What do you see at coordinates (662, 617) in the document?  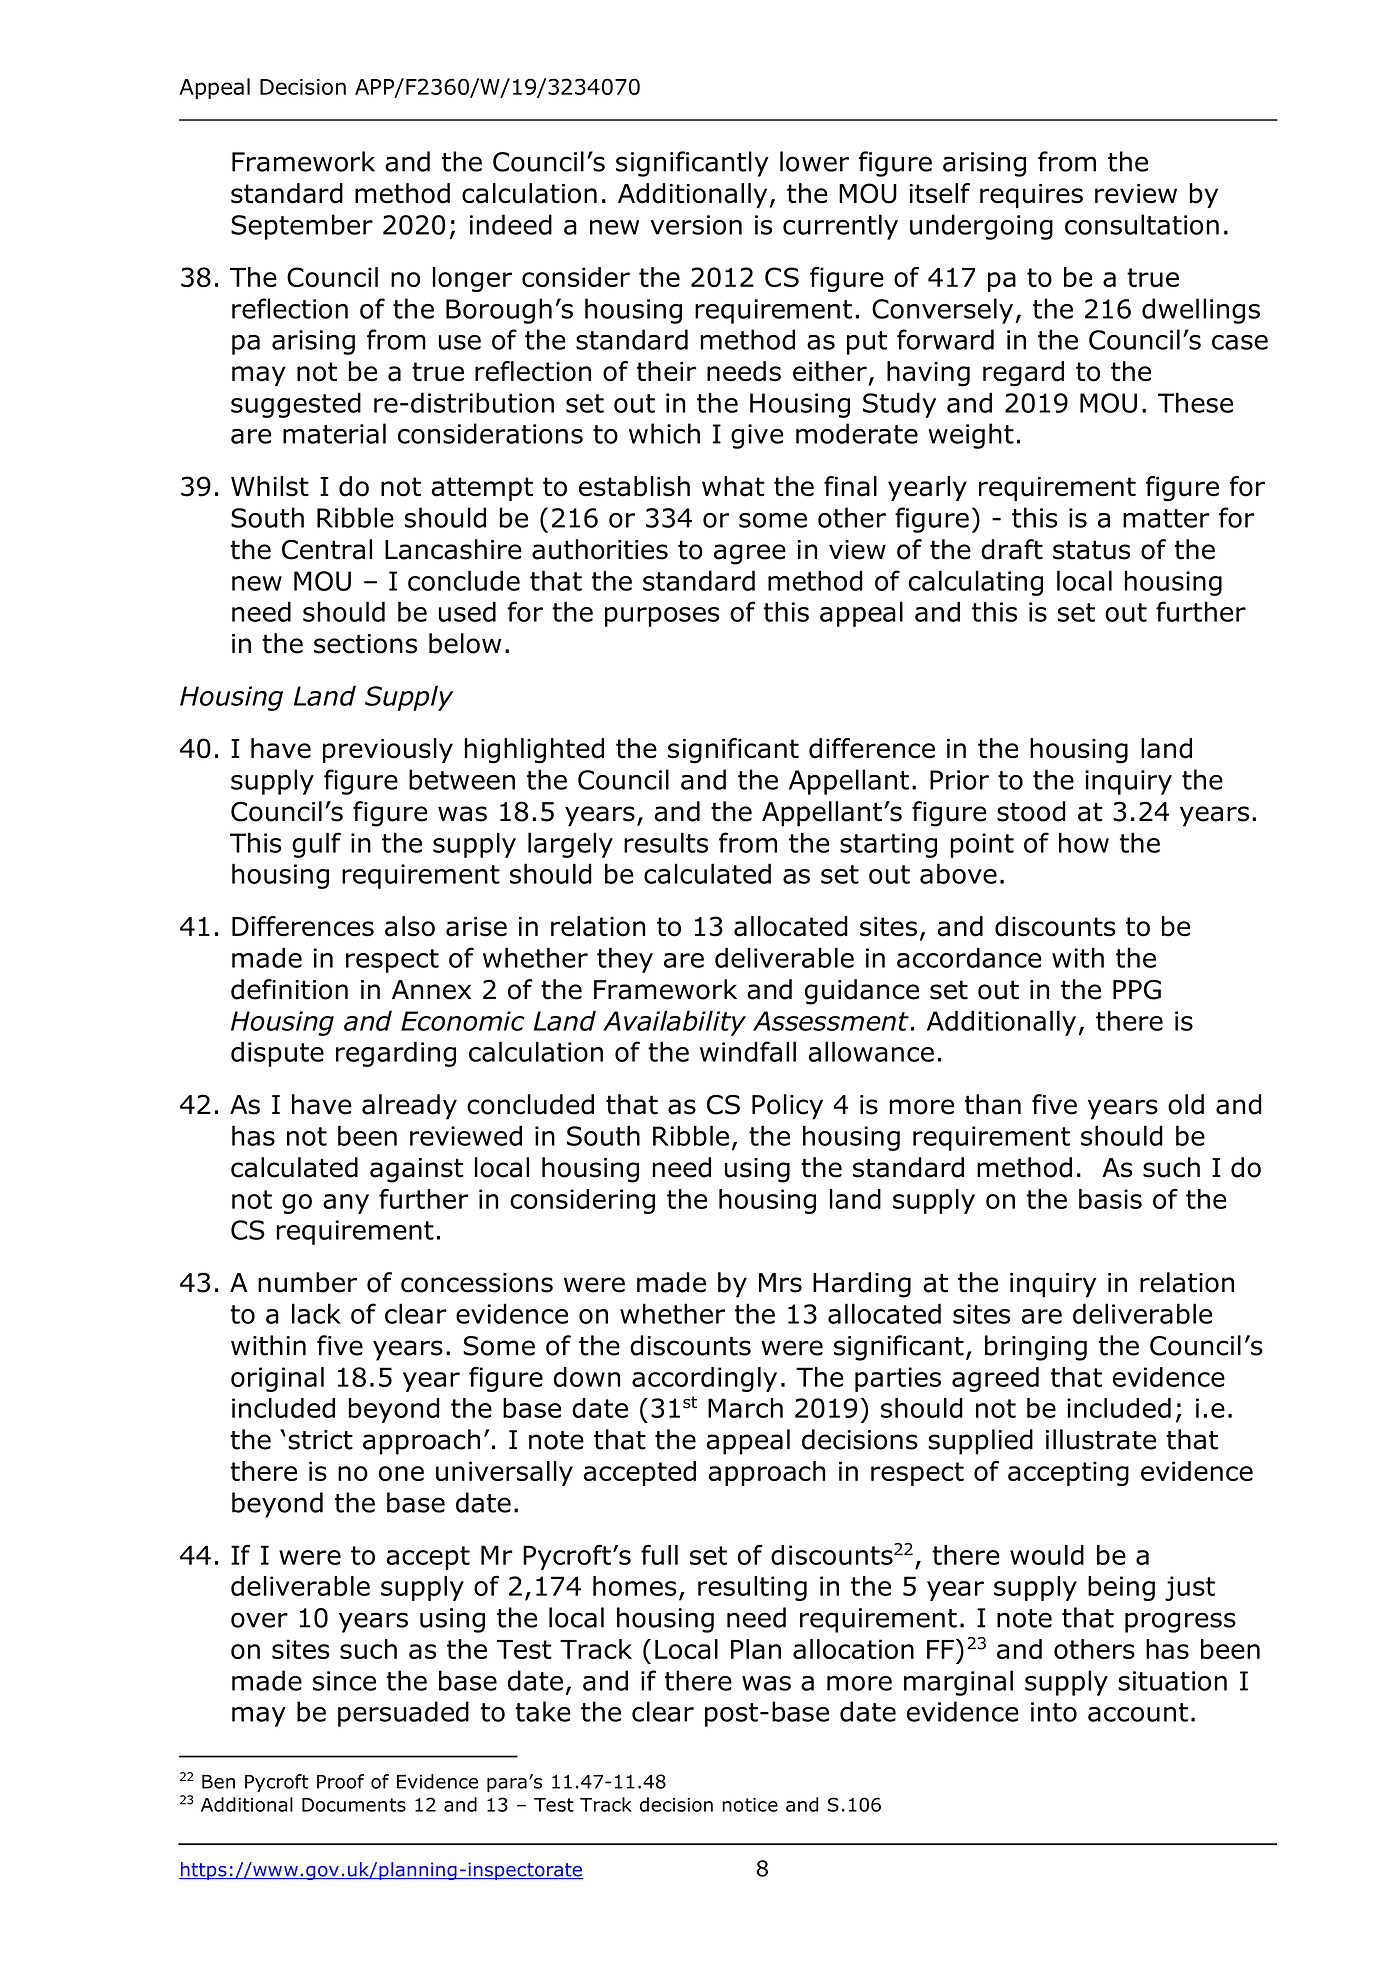 I see `purposes` at bounding box center [662, 617].
